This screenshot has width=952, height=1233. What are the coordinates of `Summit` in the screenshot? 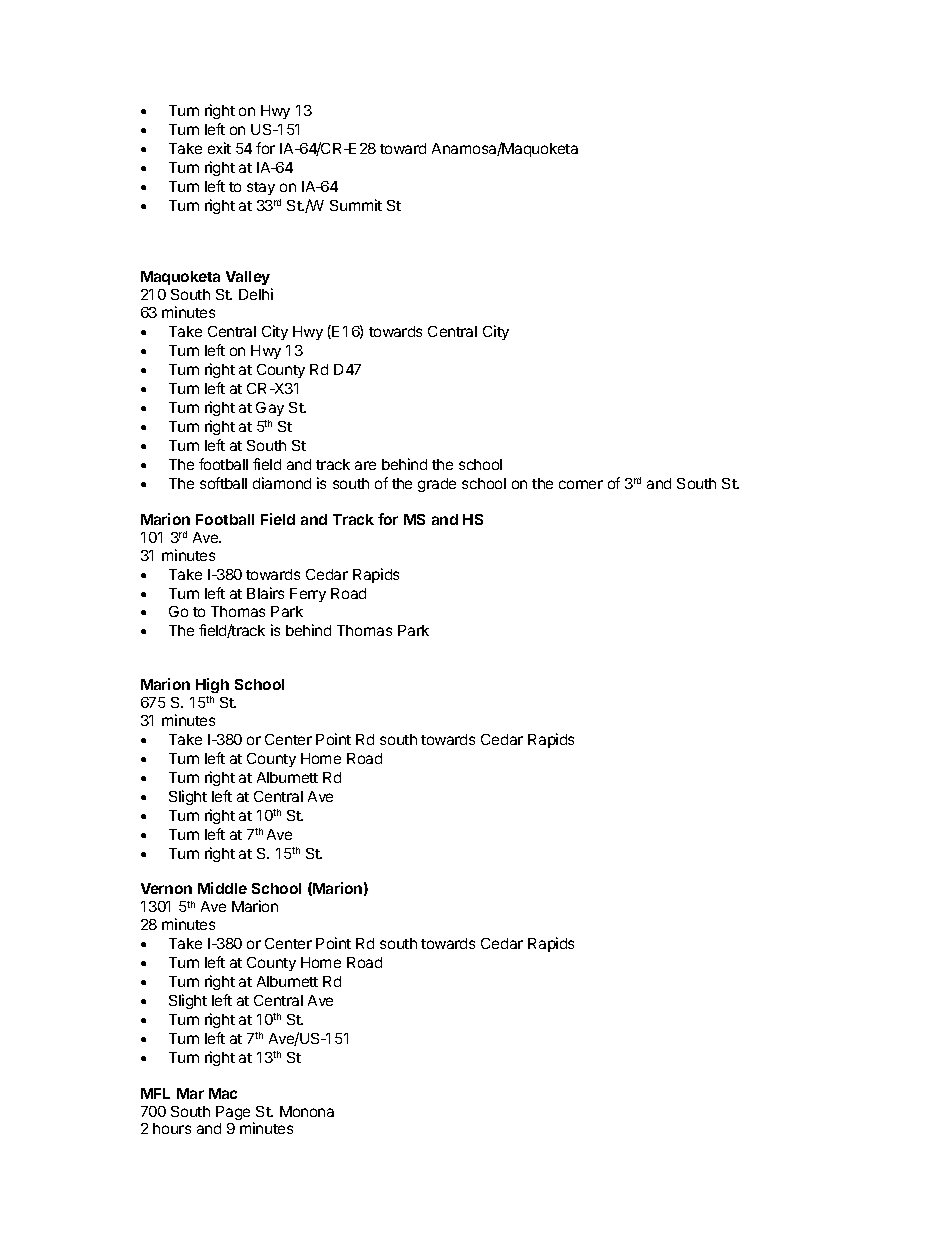 It's located at (356, 205).
